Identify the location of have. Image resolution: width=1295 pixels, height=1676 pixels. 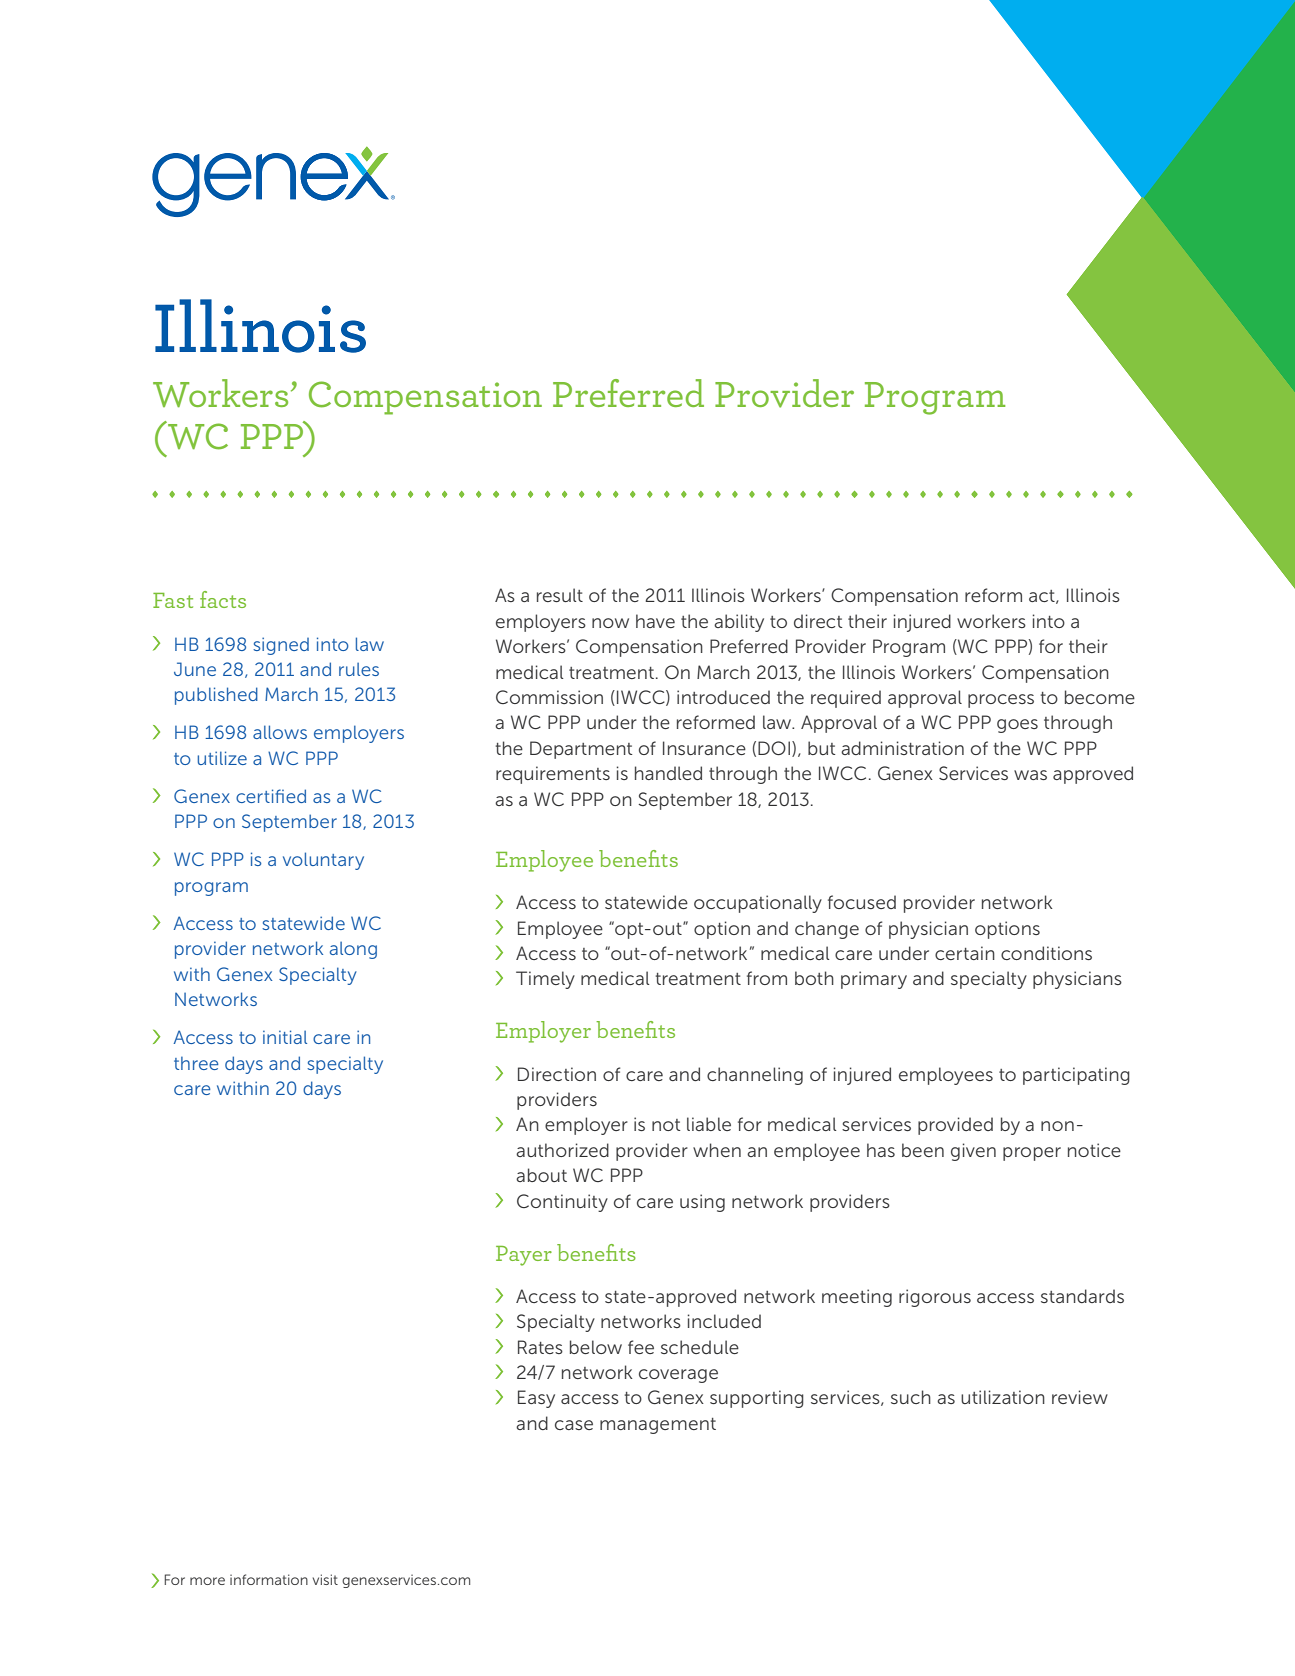
(655, 621).
